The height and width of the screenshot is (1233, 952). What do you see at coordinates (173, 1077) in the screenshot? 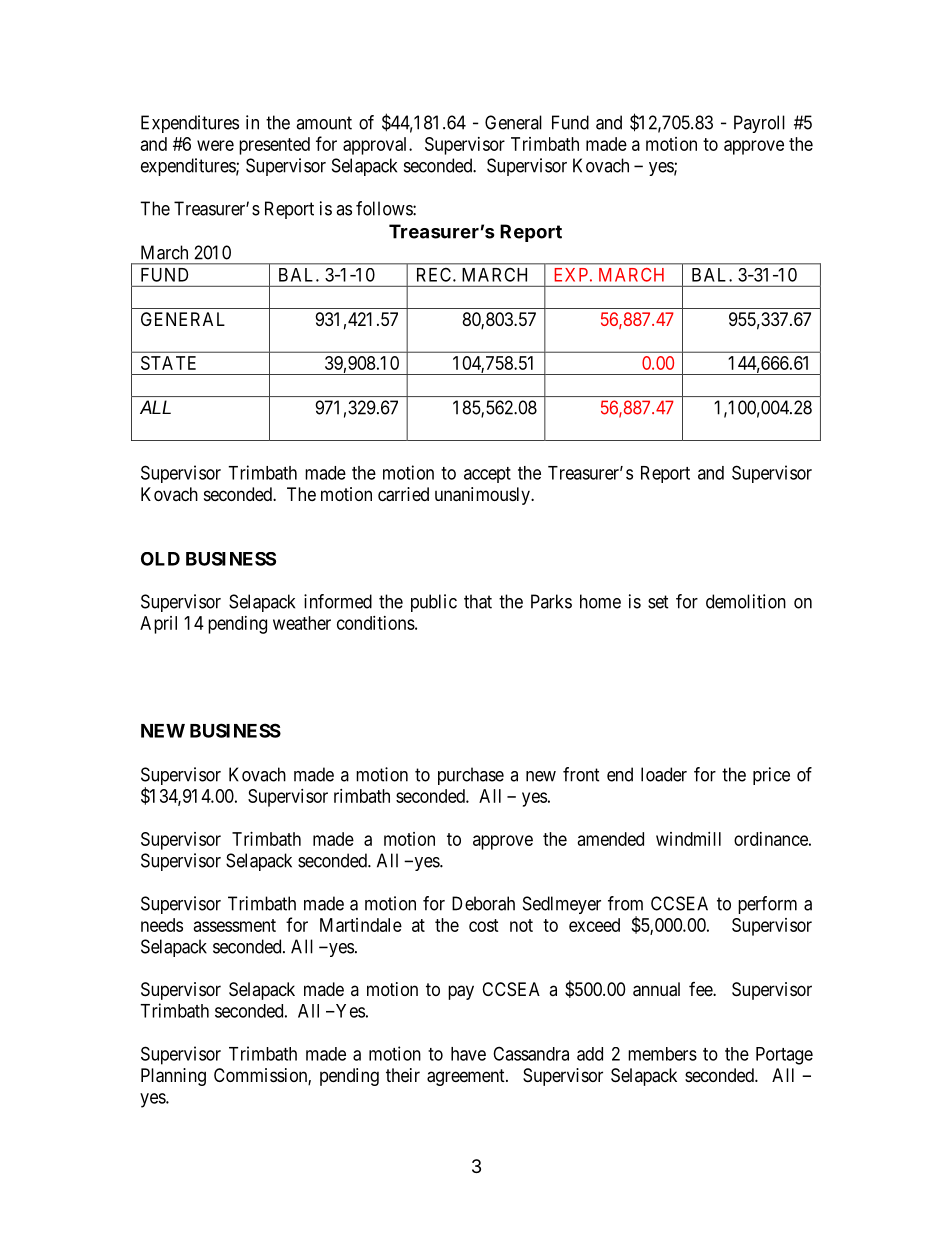
I see `Planning` at bounding box center [173, 1077].
